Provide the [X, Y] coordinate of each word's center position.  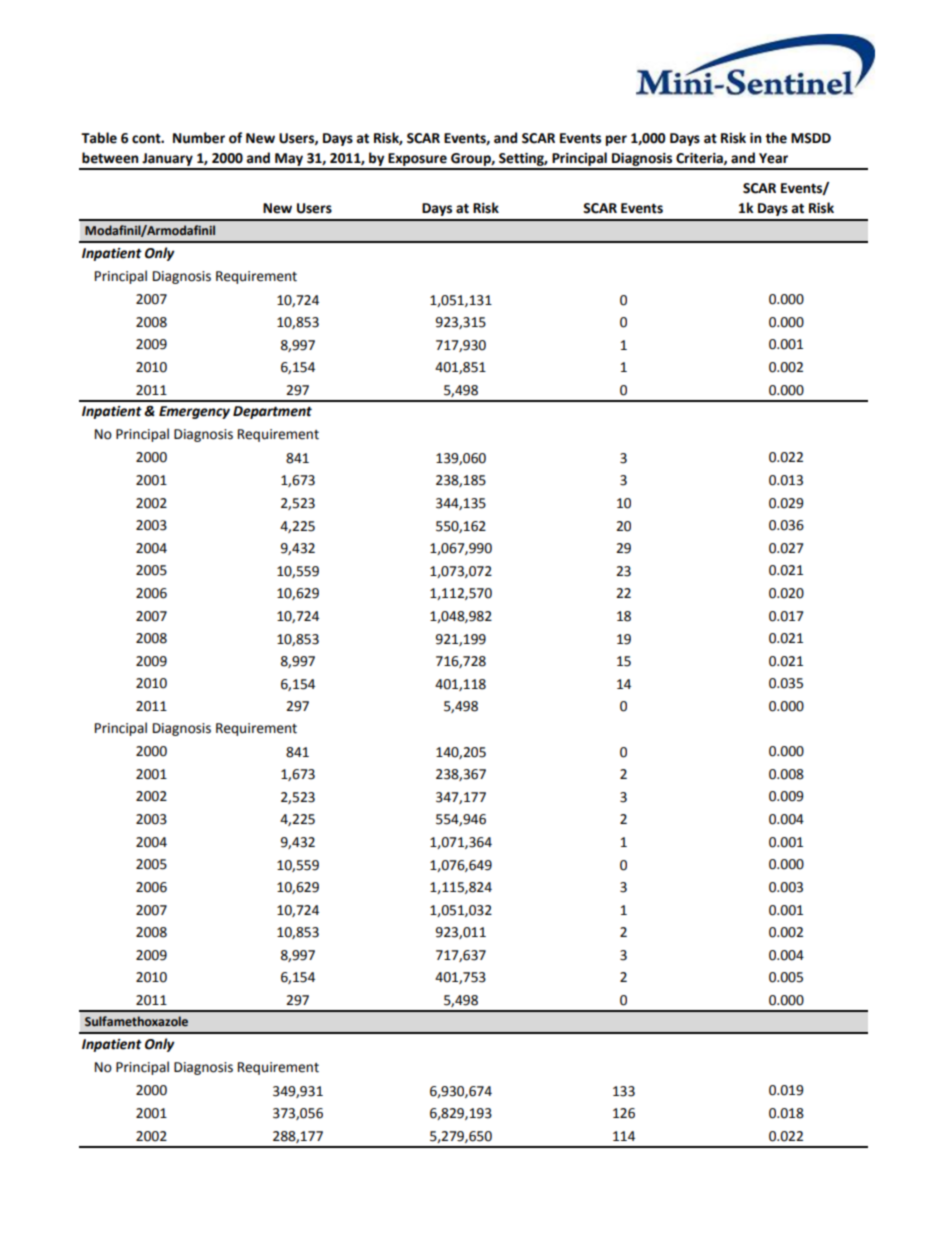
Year [773, 158]
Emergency [194, 412]
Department [272, 412]
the [776, 138]
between [110, 158]
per [616, 140]
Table [99, 138]
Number [199, 138]
